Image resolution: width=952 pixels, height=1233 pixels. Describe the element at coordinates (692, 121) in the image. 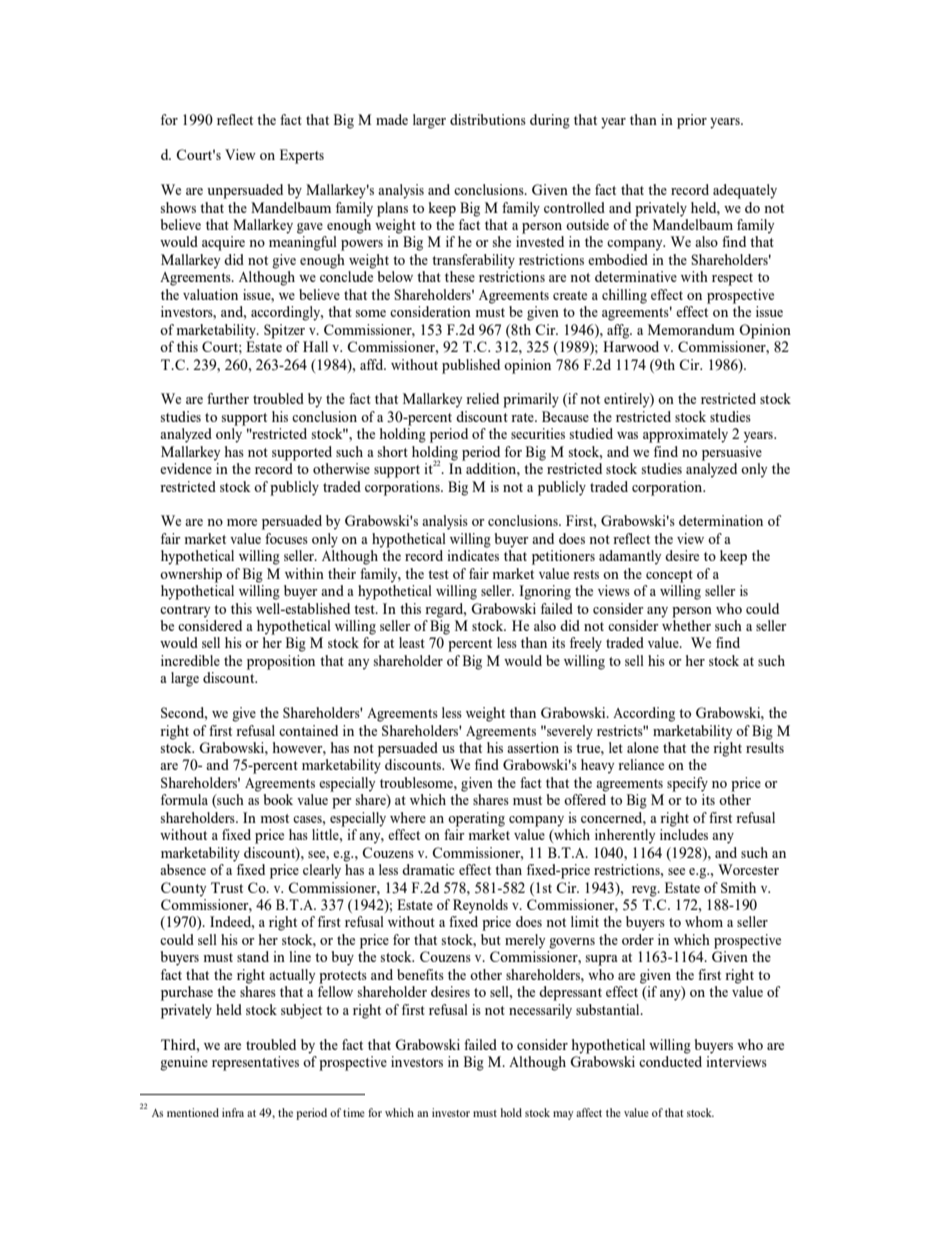

I see `prior` at that location.
